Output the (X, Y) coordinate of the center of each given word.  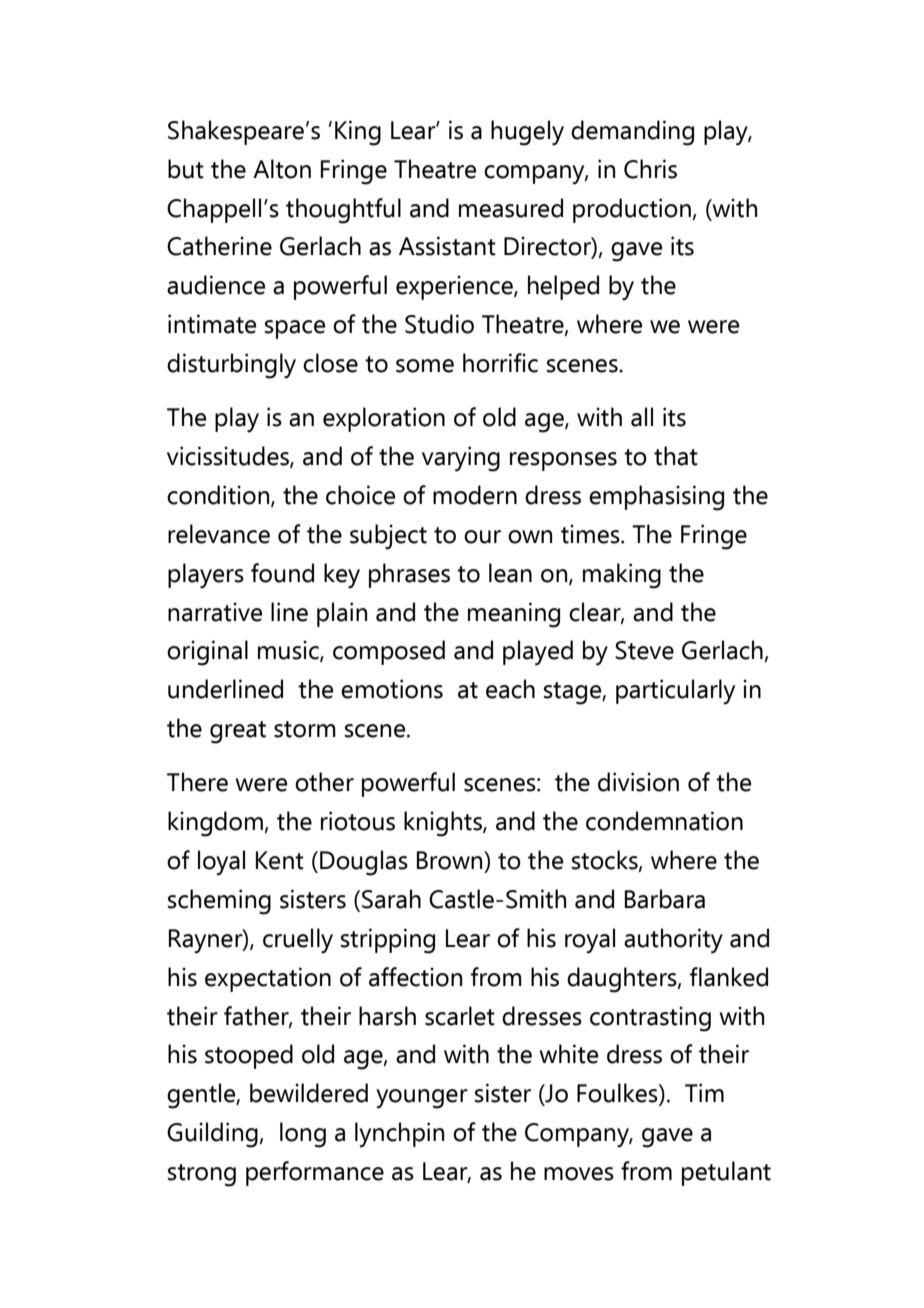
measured (511, 208)
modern (475, 495)
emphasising (656, 498)
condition (219, 496)
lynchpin (399, 1135)
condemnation (664, 821)
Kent (280, 860)
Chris (650, 169)
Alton (282, 169)
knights (444, 824)
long (303, 1135)
